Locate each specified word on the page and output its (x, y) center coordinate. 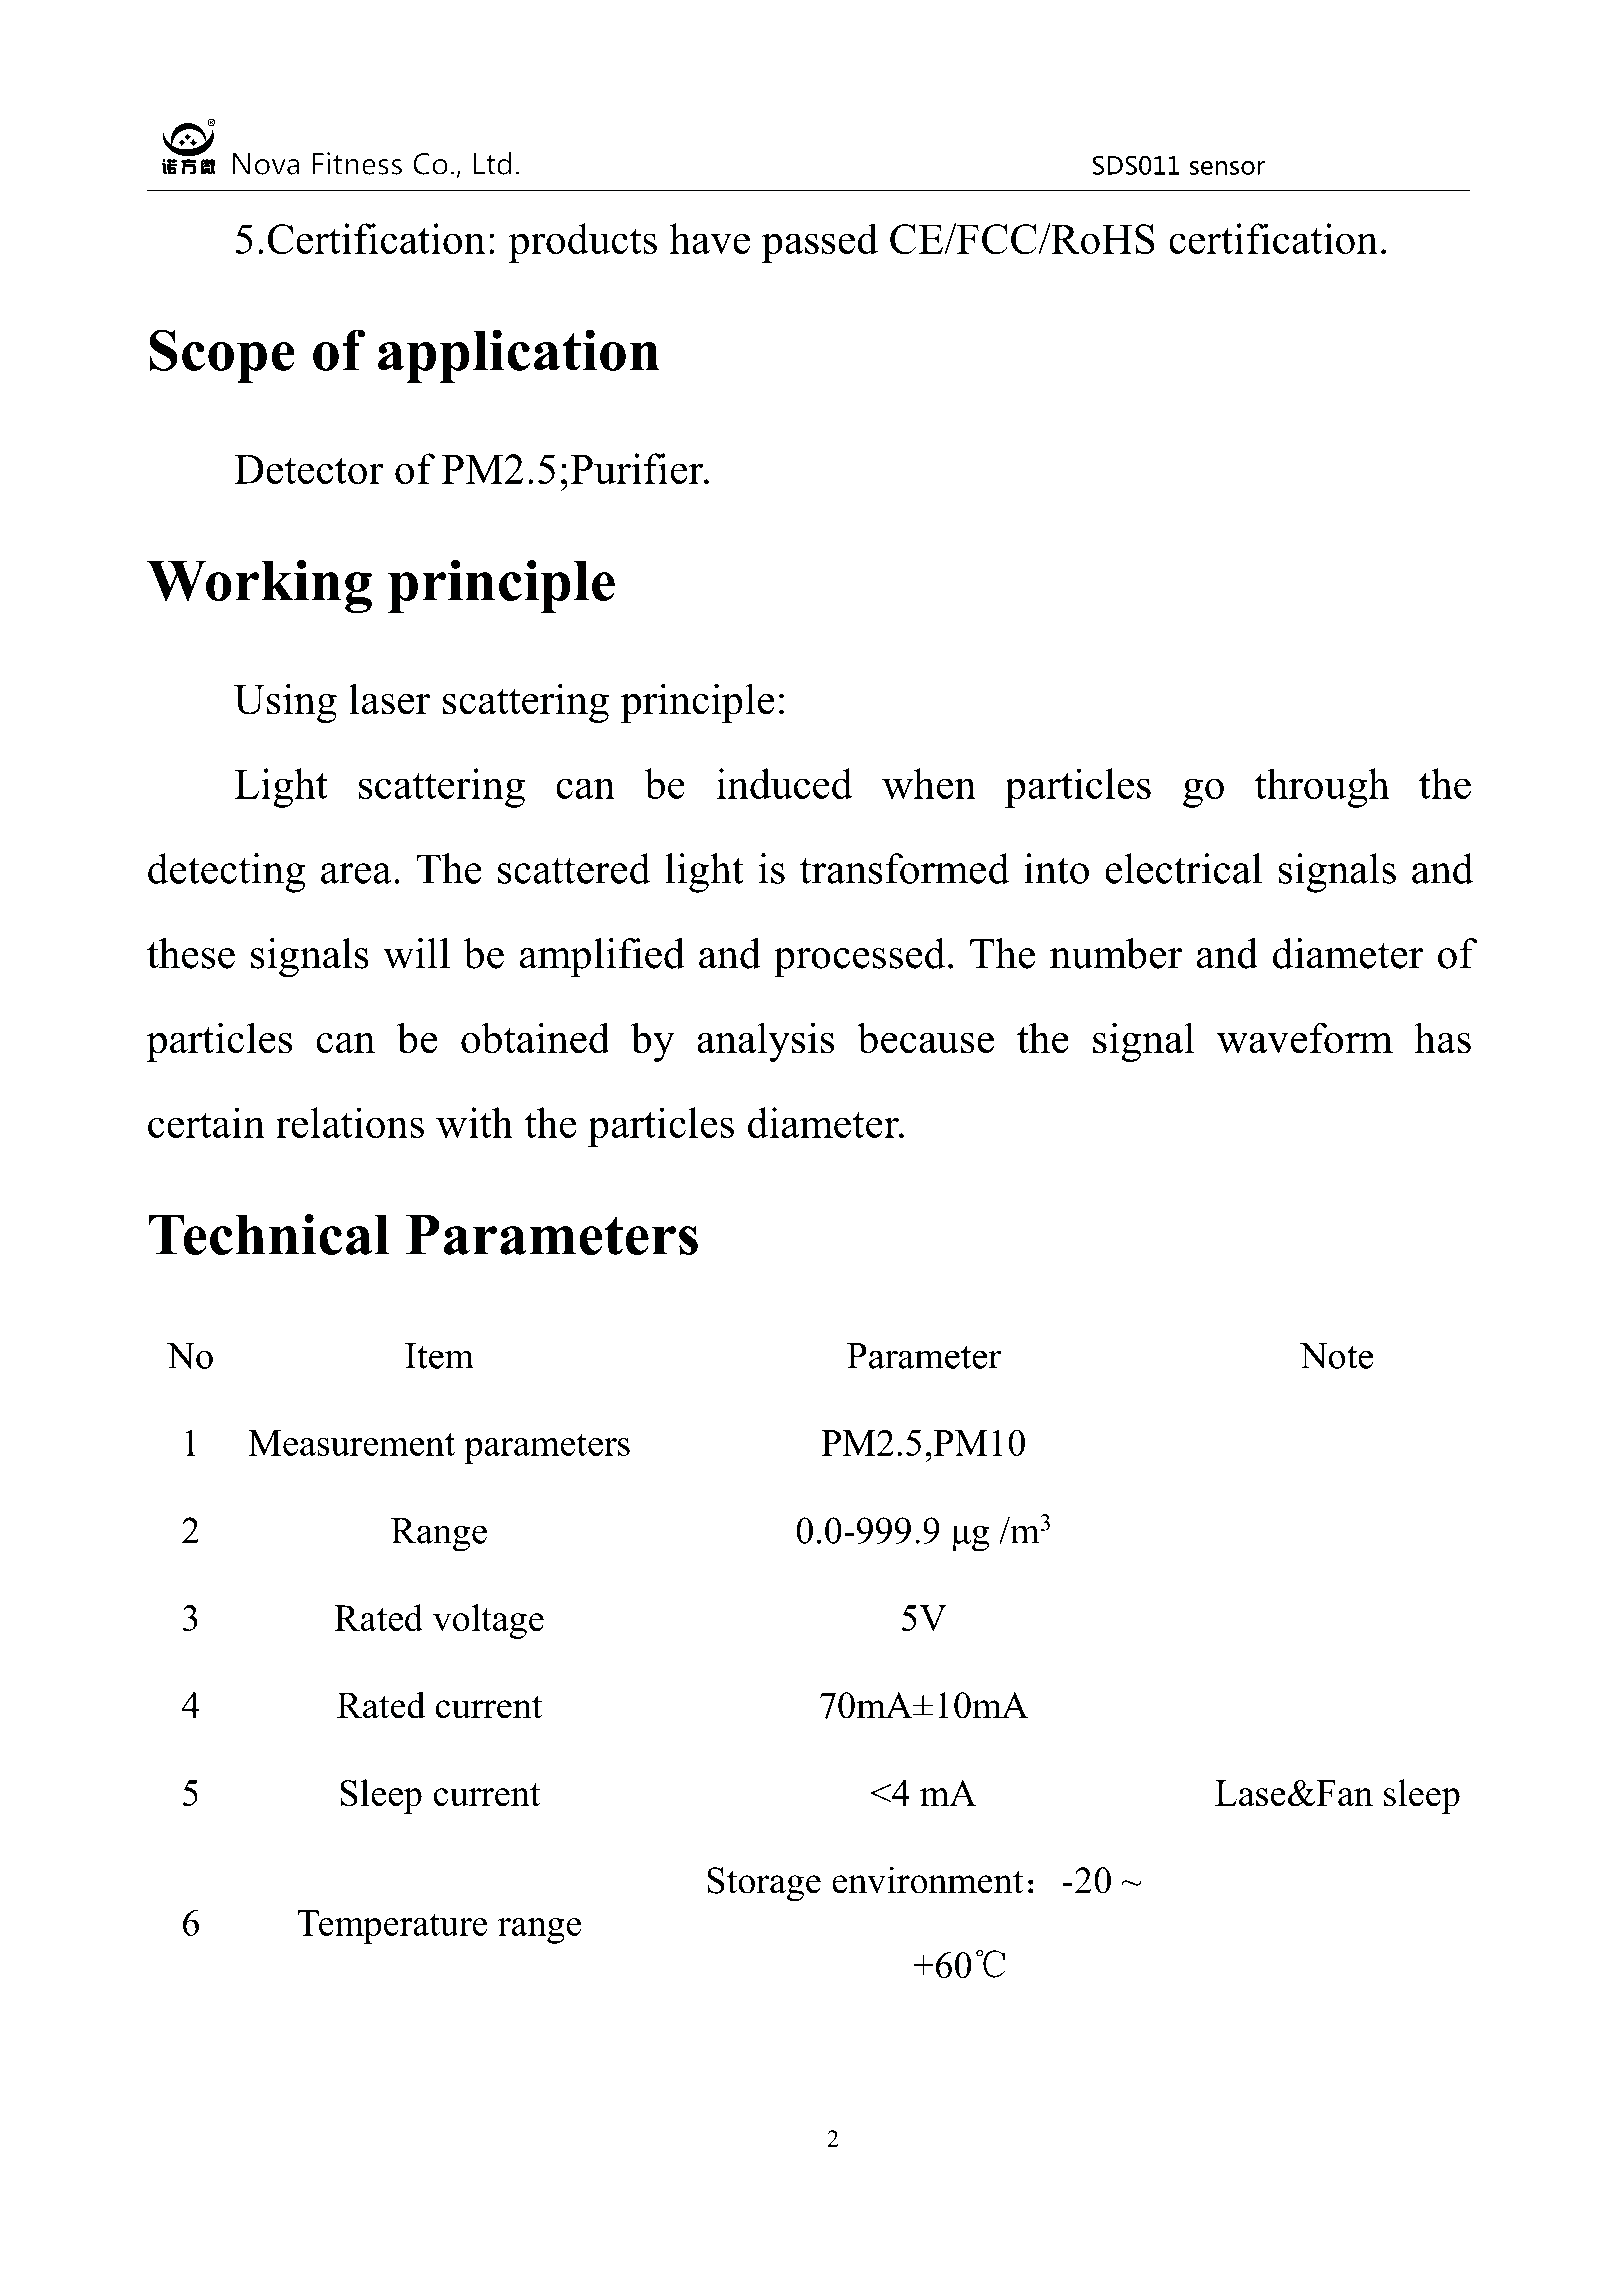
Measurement (351, 1443)
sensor (1227, 168)
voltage (488, 1621)
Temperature (392, 1927)
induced (784, 783)
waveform (1305, 1038)
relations (350, 1122)
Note (1336, 1356)
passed (820, 243)
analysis (765, 1042)
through (1322, 788)
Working (259, 586)
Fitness (357, 163)
